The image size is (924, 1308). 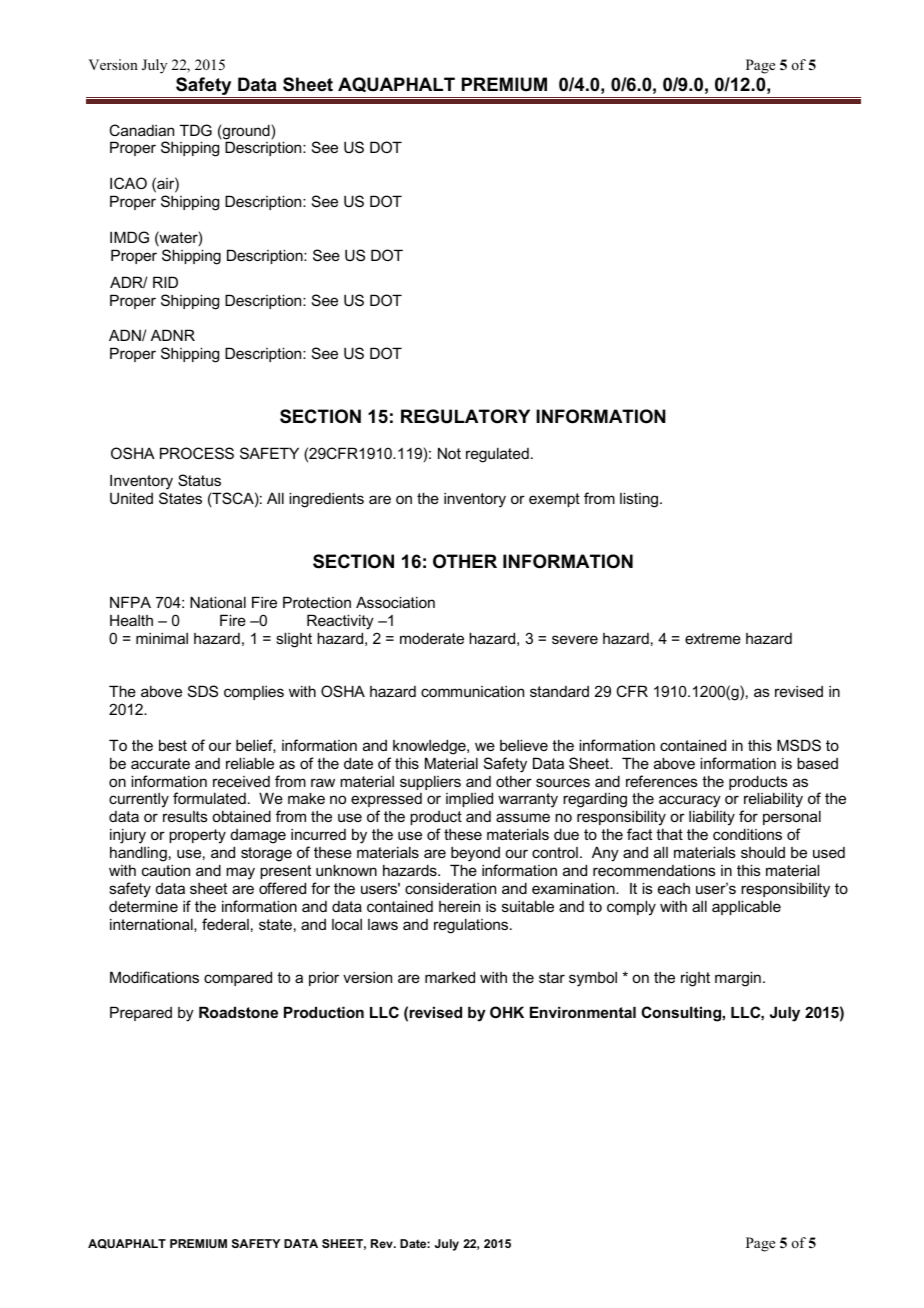 I want to click on extreme, so click(x=713, y=638).
